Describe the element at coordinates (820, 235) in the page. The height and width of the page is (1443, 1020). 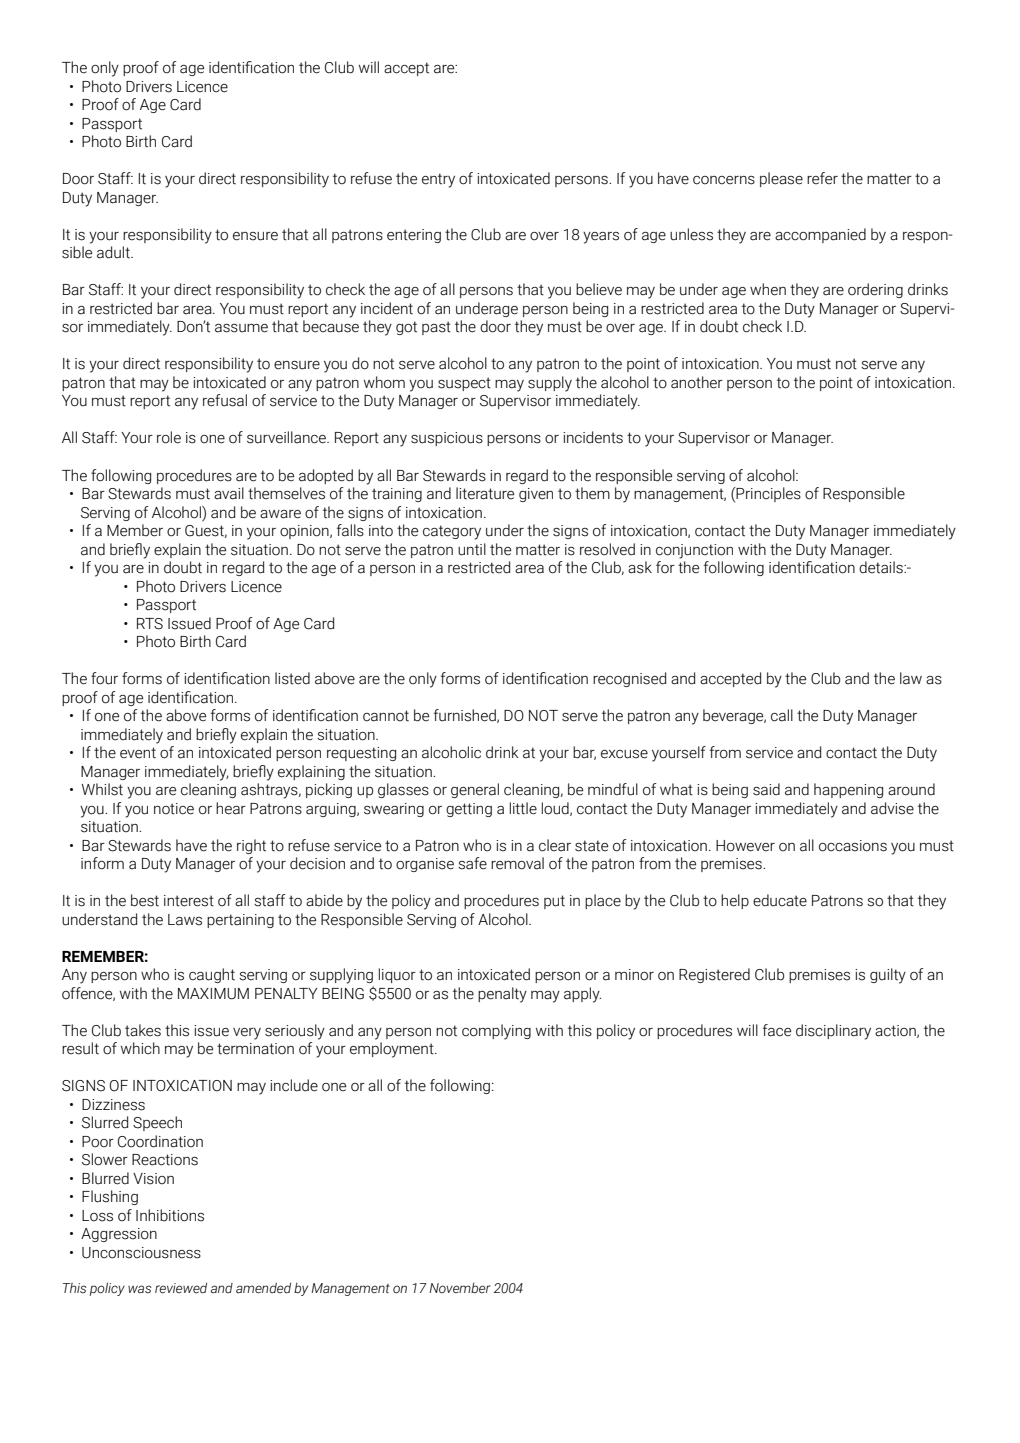
I see `accompanied` at that location.
